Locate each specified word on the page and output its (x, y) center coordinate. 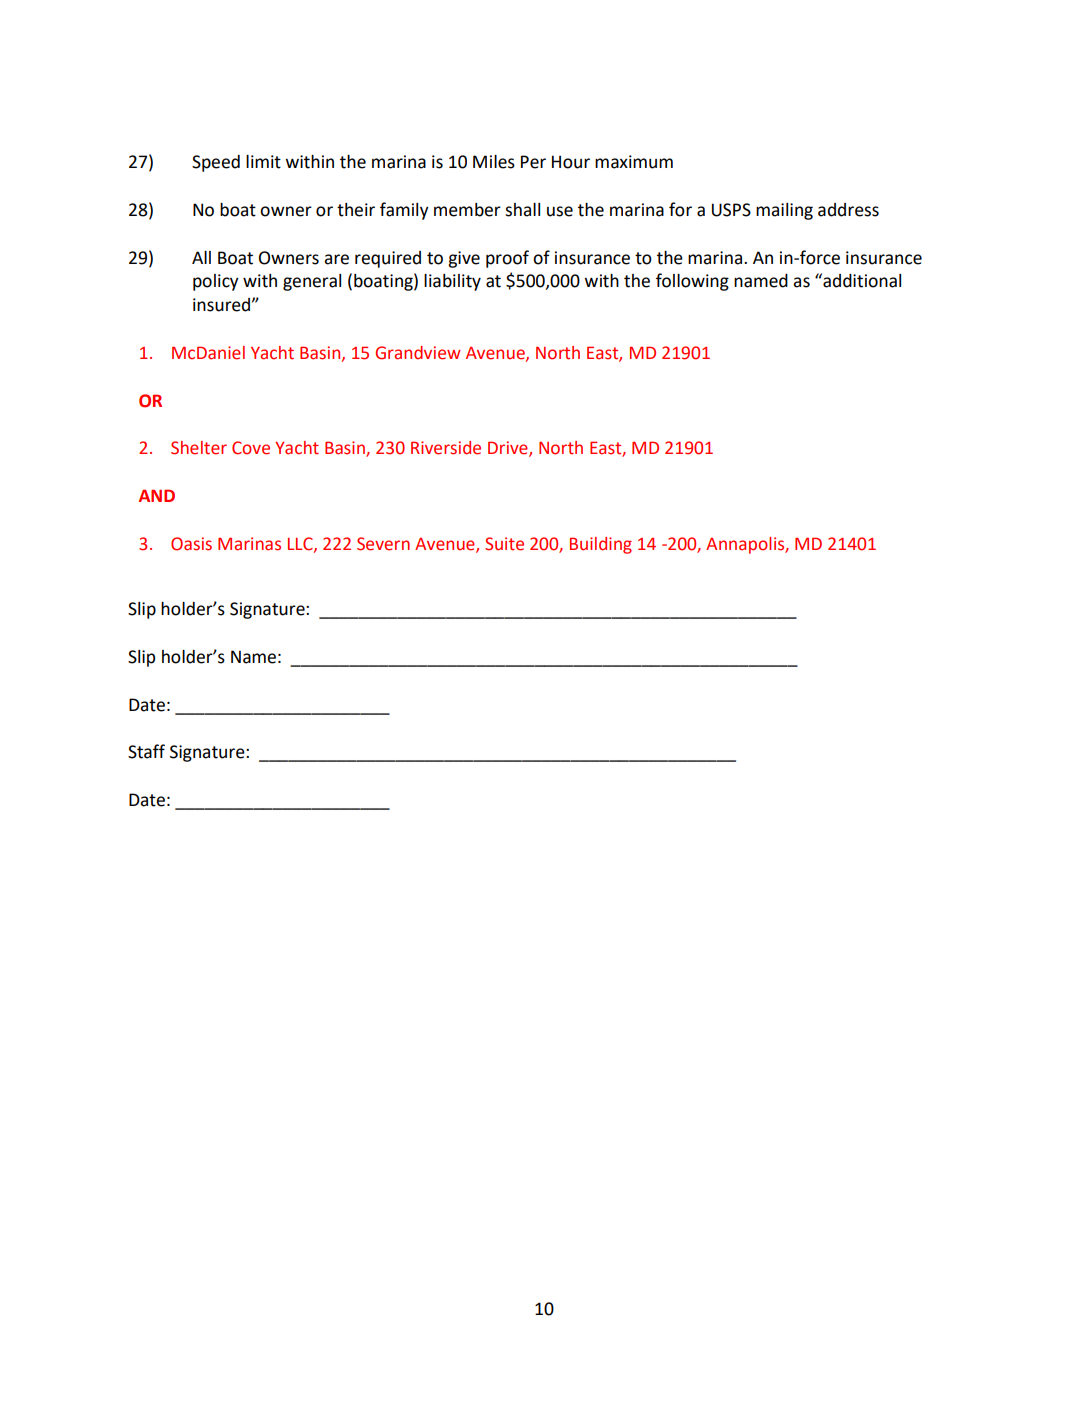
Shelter (199, 448)
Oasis (191, 544)
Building (601, 545)
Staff (146, 751)
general (312, 282)
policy (216, 282)
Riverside (446, 448)
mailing (784, 211)
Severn (383, 544)
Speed (216, 163)
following (692, 282)
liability (452, 282)
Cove (251, 448)
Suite (504, 544)
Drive (509, 449)
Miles (494, 162)
